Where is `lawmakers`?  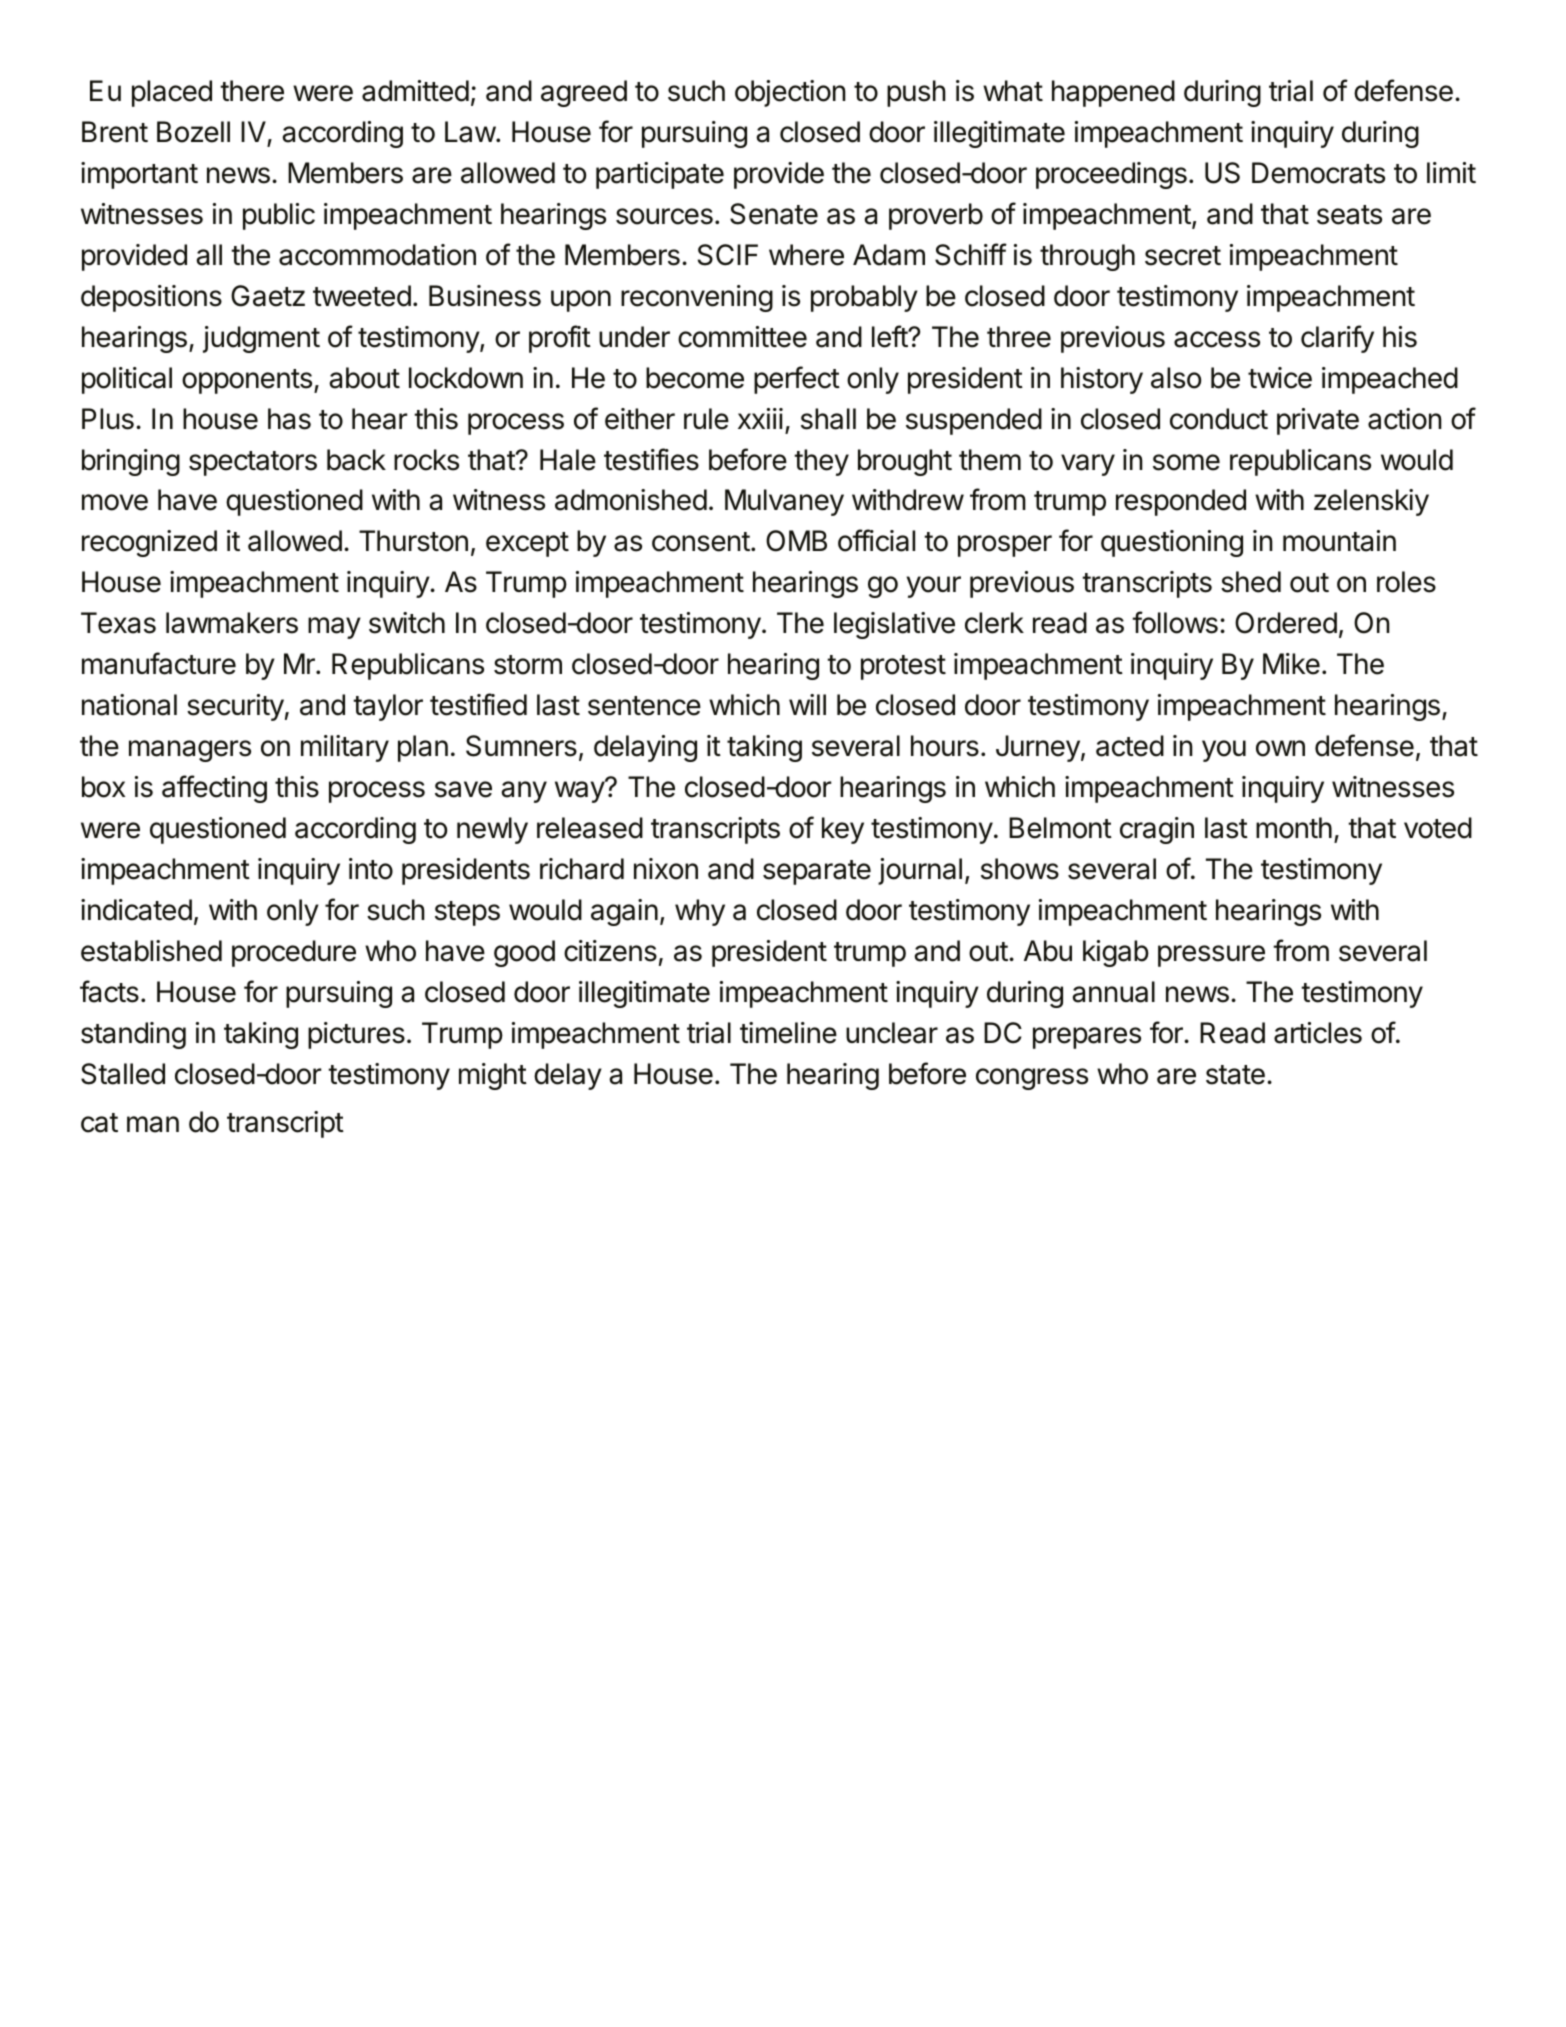 lawmakers is located at coordinates (232, 623).
